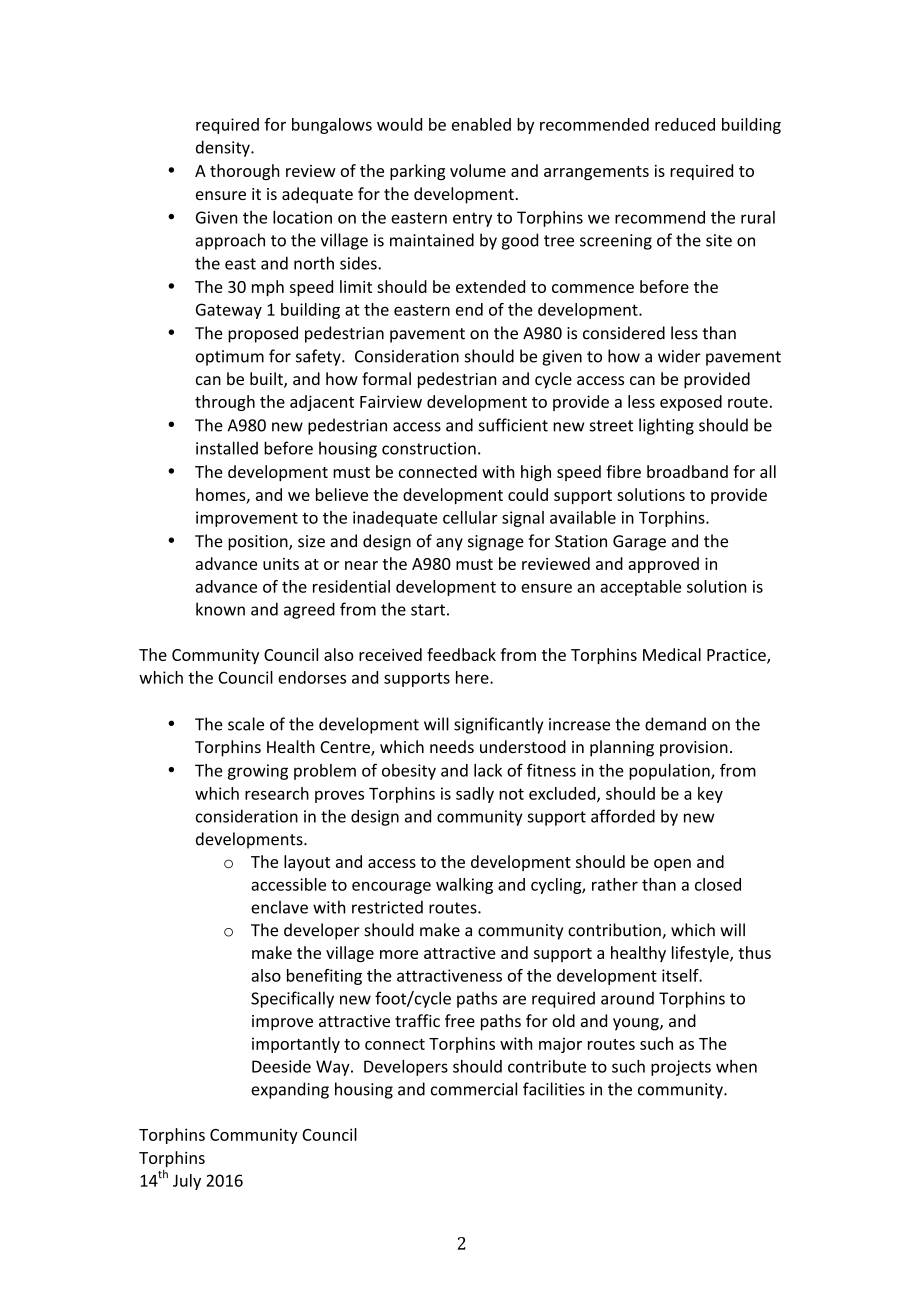  Describe the element at coordinates (663, 565) in the screenshot. I see `approved` at that location.
